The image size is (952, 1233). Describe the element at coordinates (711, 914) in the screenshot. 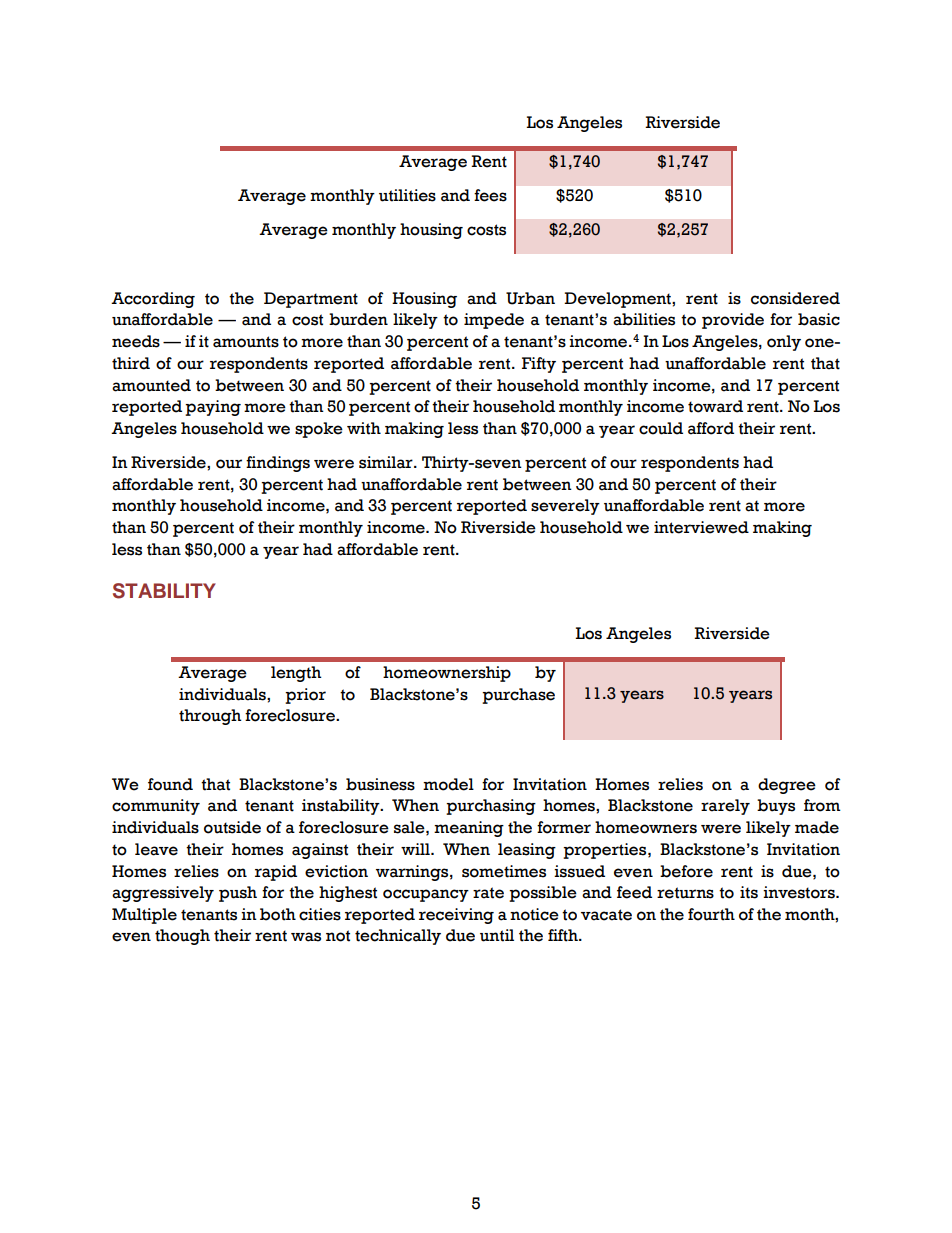

I see `fourth` at that location.
